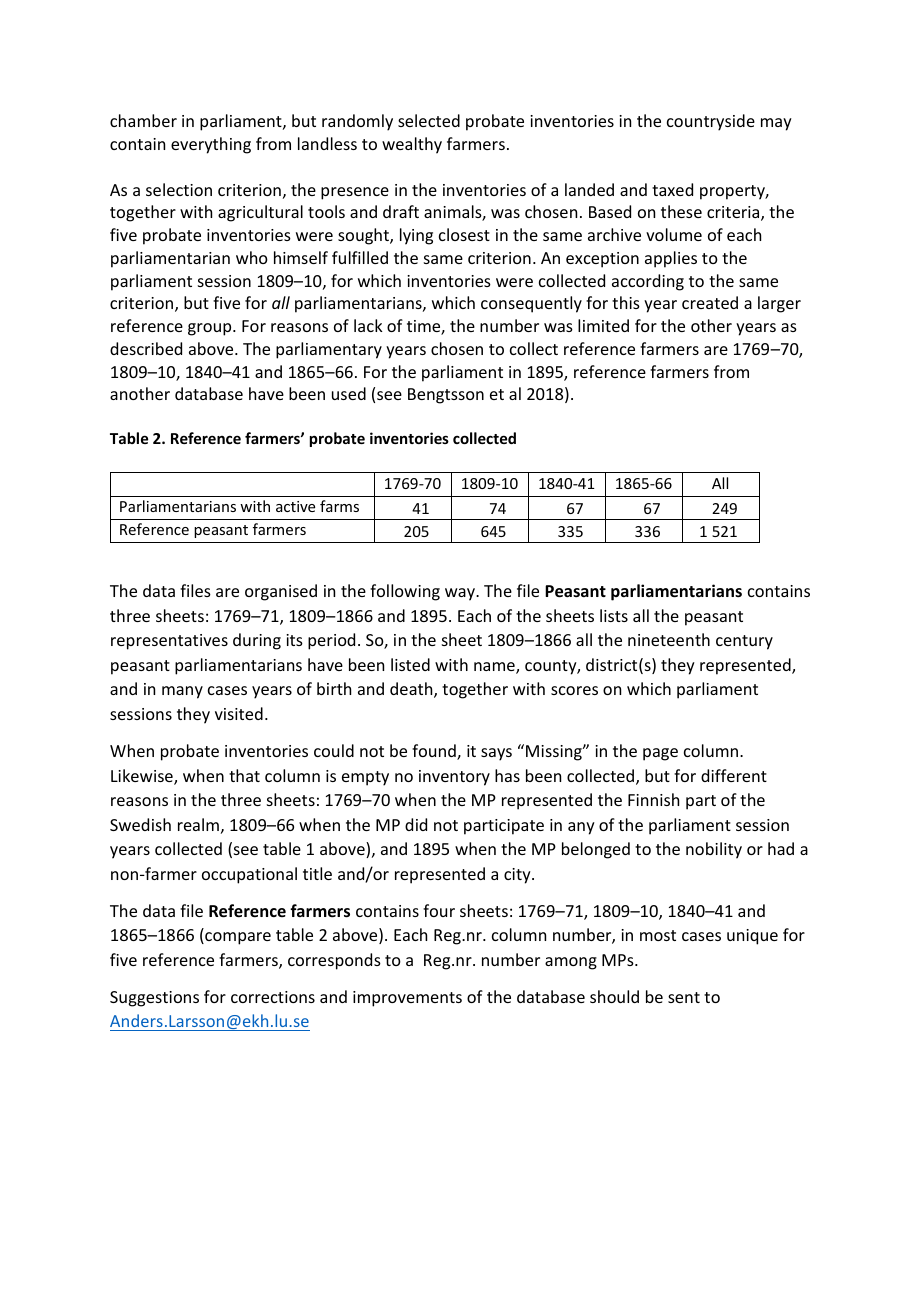  Describe the element at coordinates (614, 615) in the image. I see `lists` at that location.
